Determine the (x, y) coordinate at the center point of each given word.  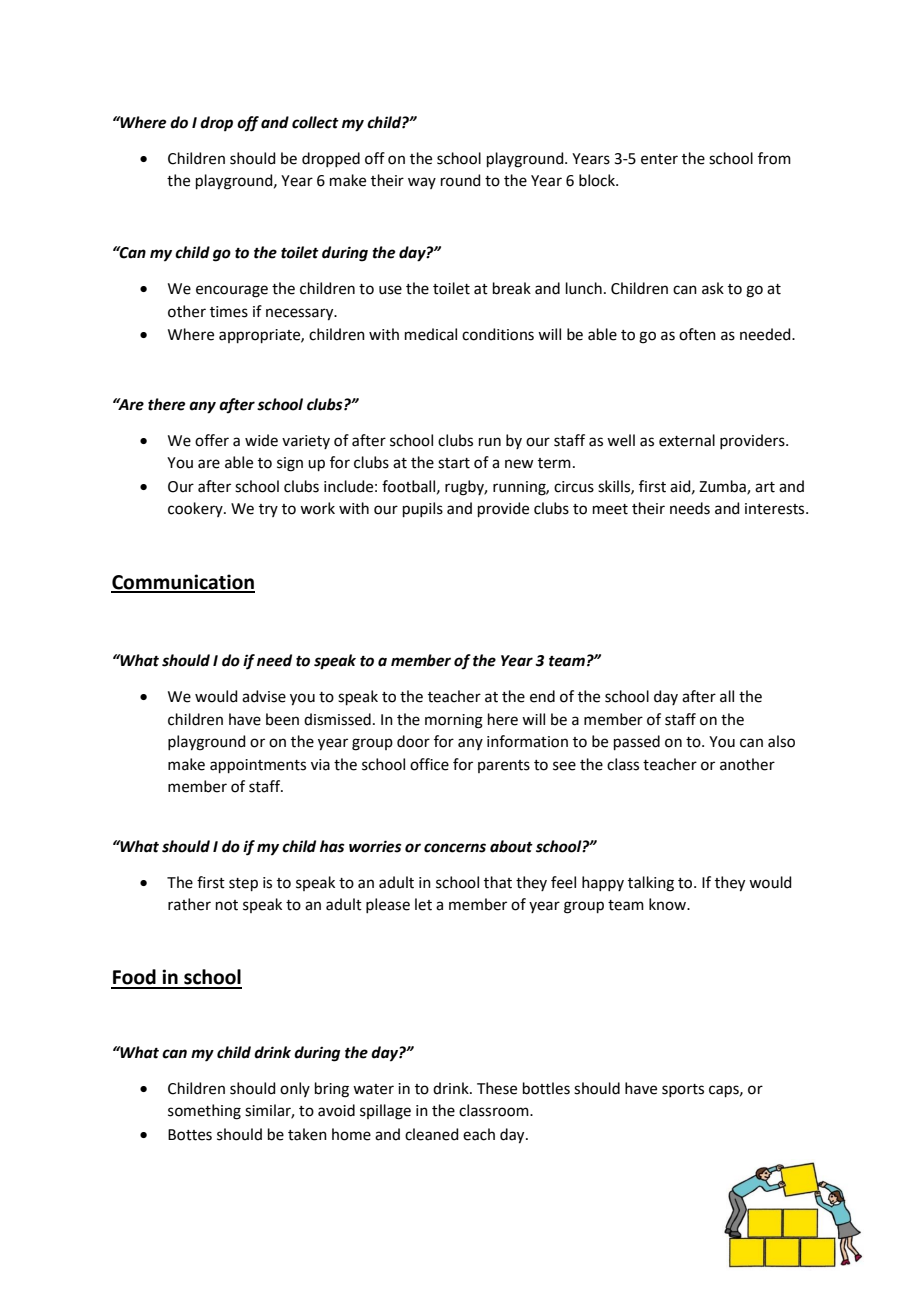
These (497, 1088)
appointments (258, 766)
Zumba (723, 487)
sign (290, 464)
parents (504, 766)
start (454, 463)
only (295, 1089)
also (781, 741)
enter (659, 159)
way (422, 183)
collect (315, 122)
